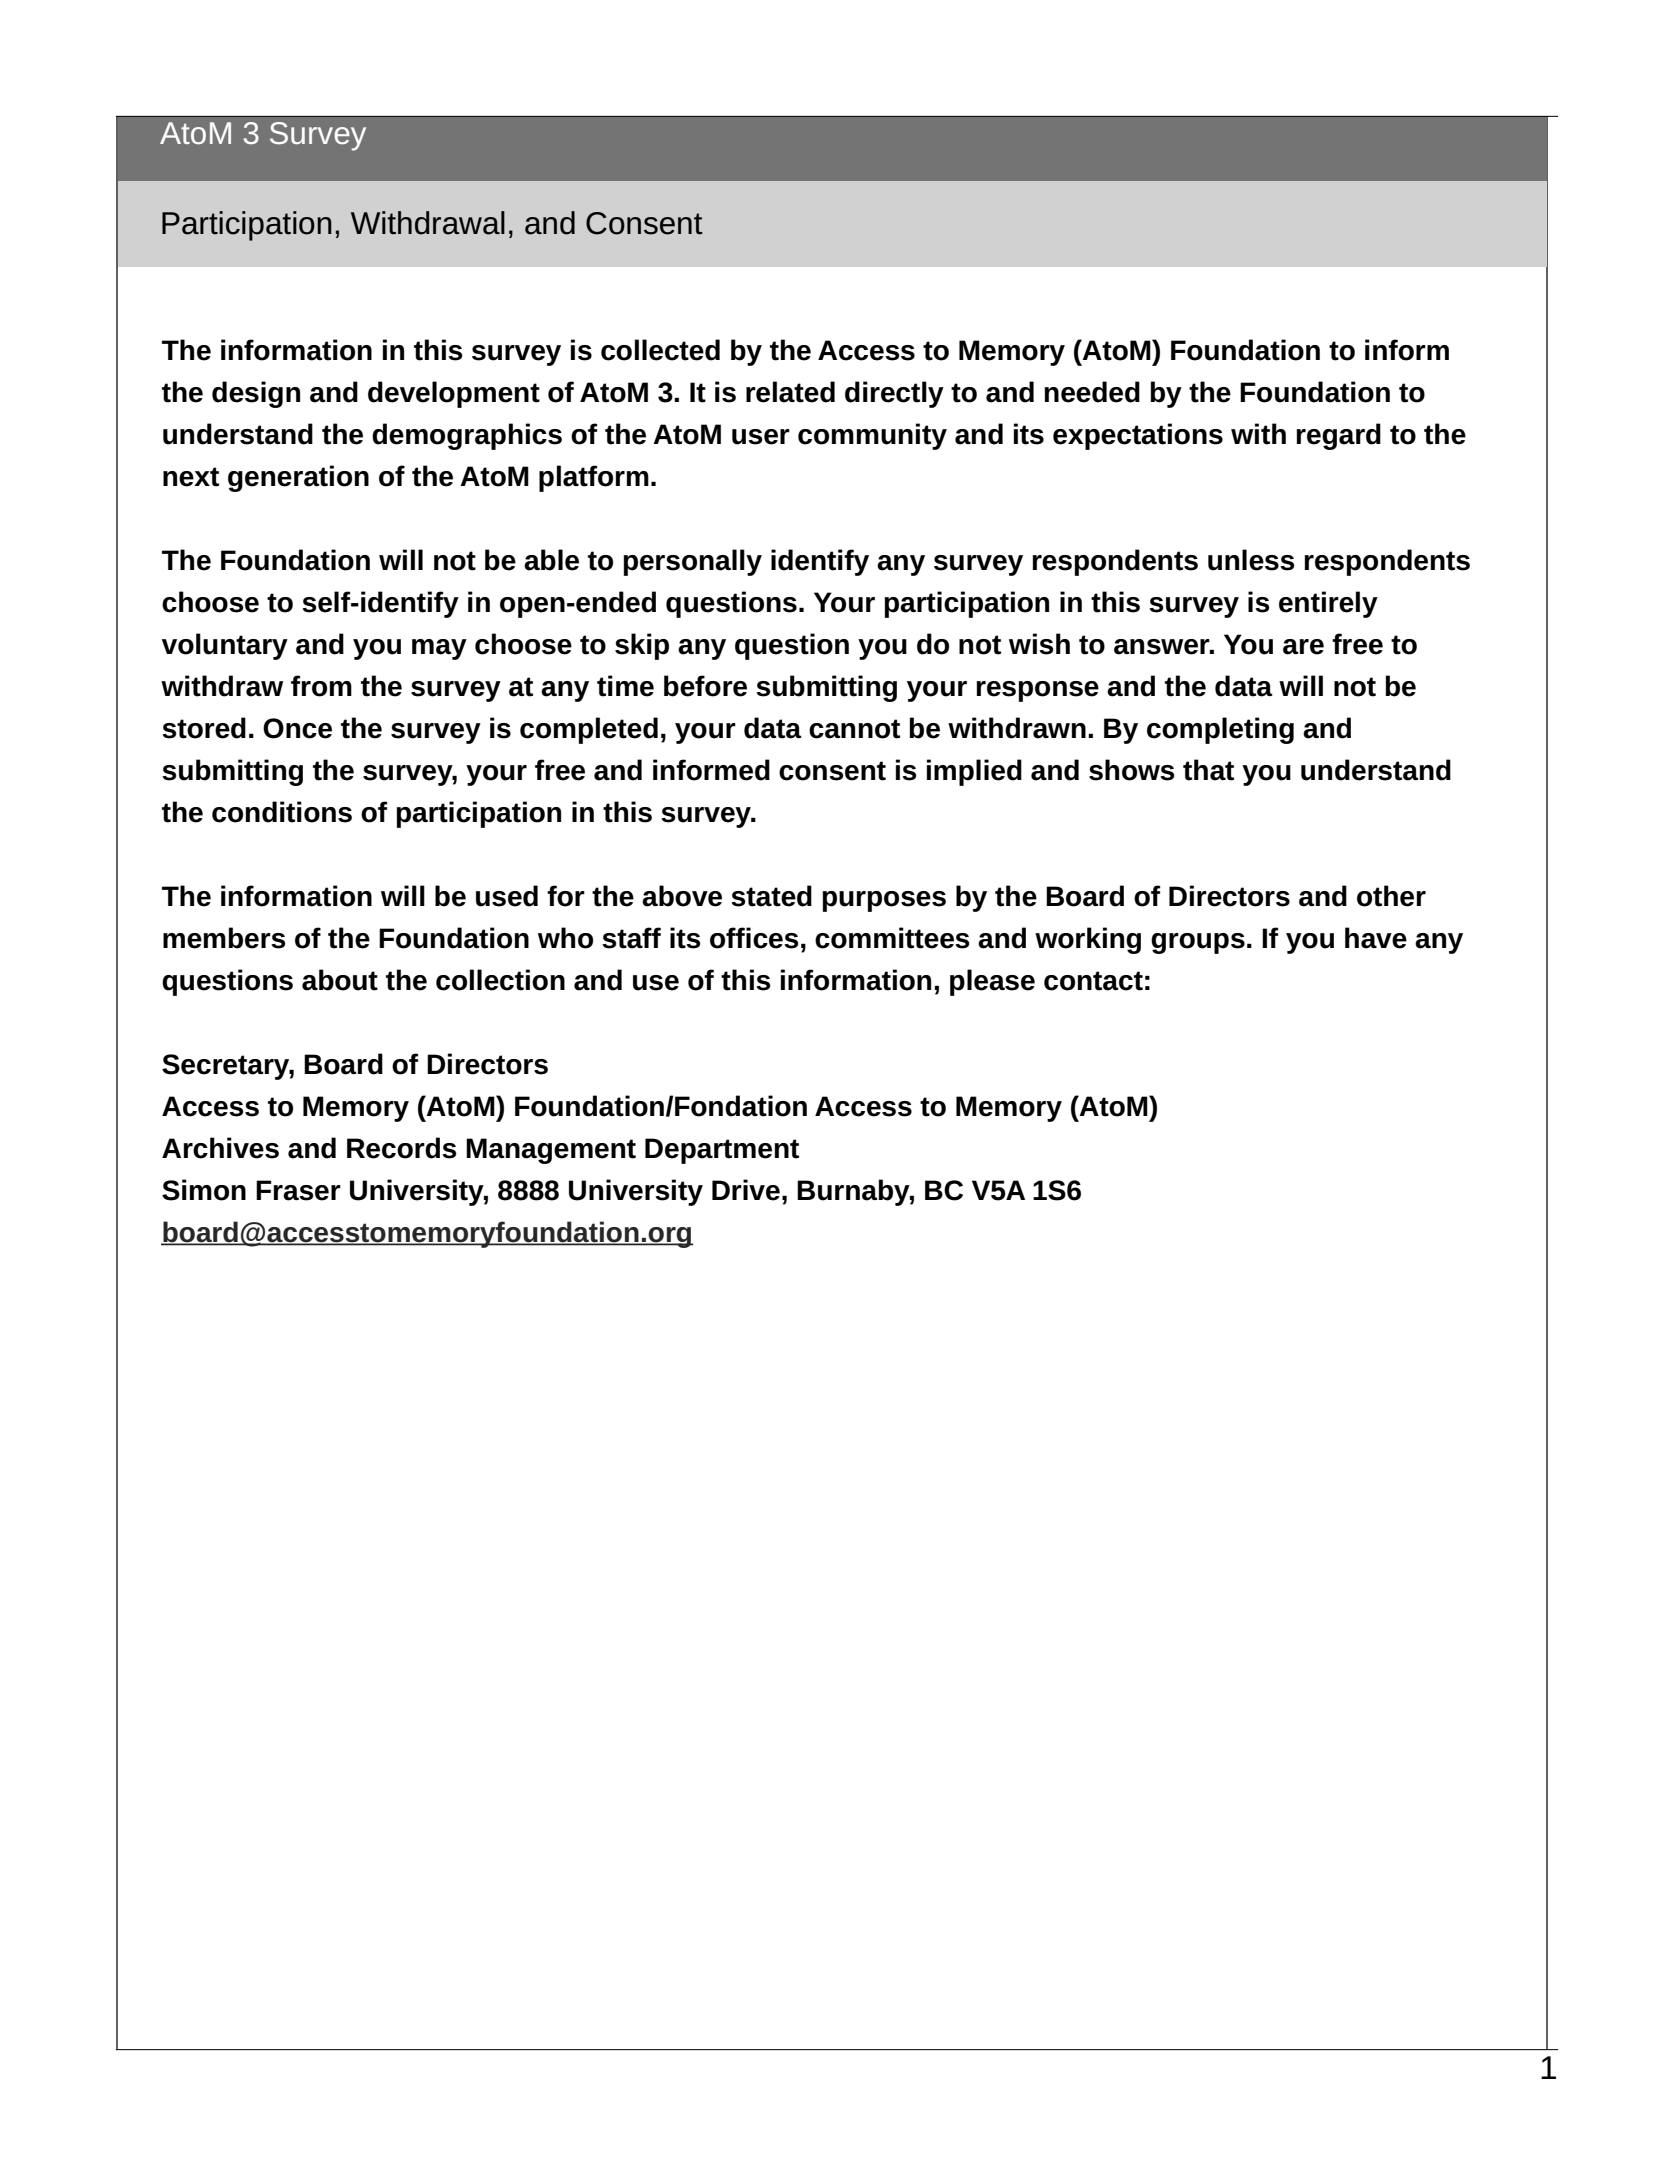  What do you see at coordinates (340, 980) in the image?
I see `about` at bounding box center [340, 980].
